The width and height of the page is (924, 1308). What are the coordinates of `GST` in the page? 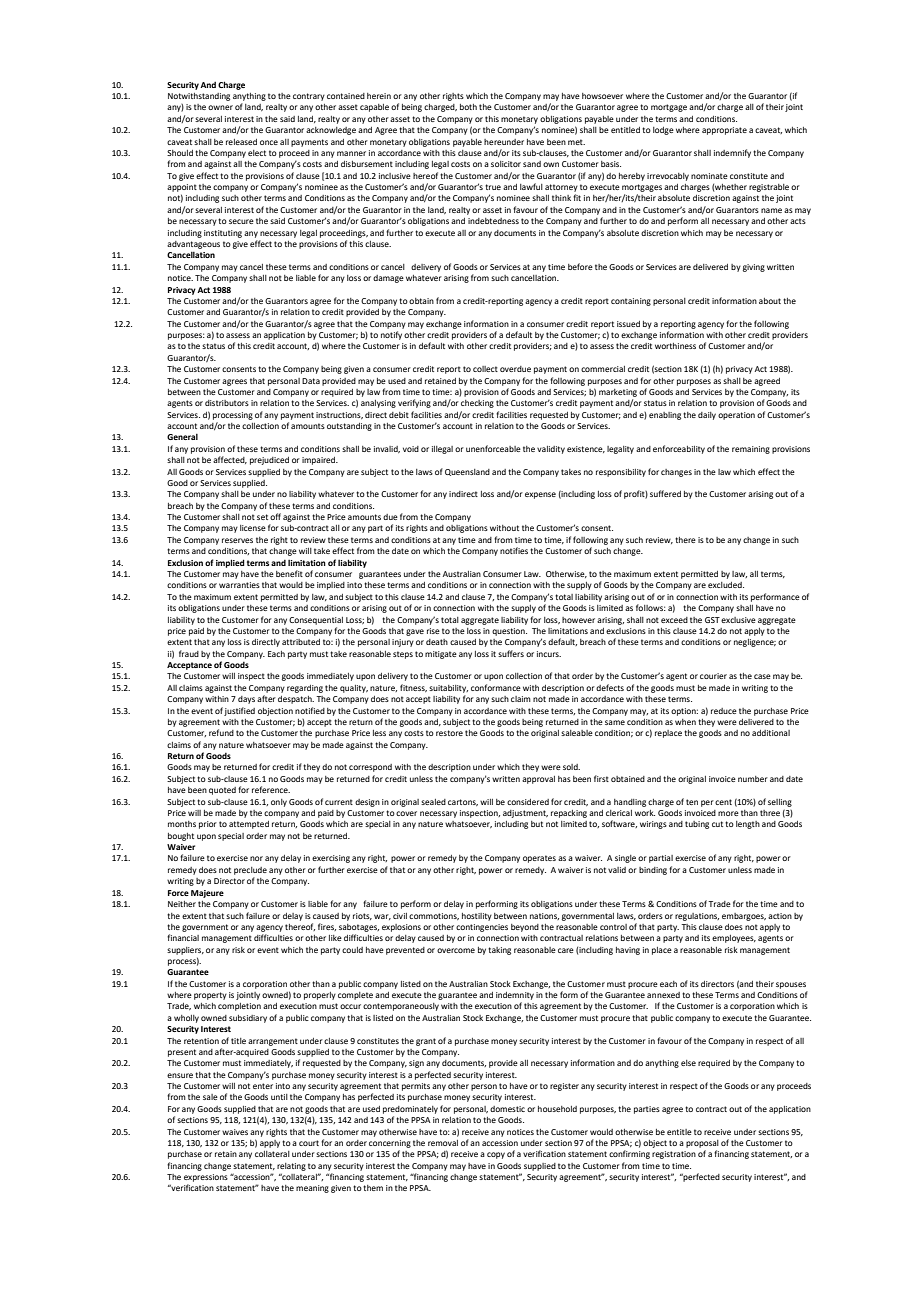 It's located at (712, 620).
